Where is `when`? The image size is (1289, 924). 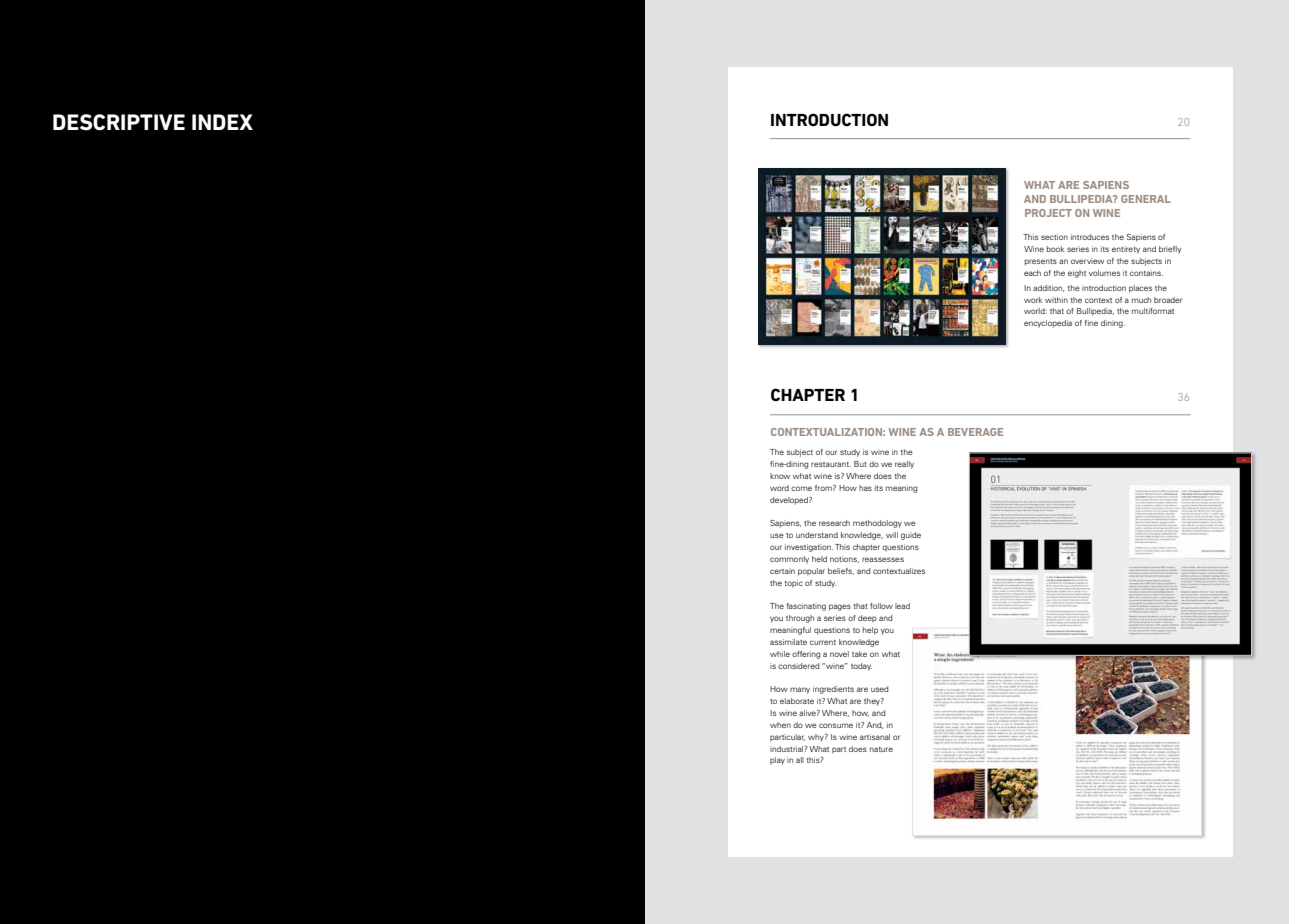
when is located at coordinates (780, 725).
